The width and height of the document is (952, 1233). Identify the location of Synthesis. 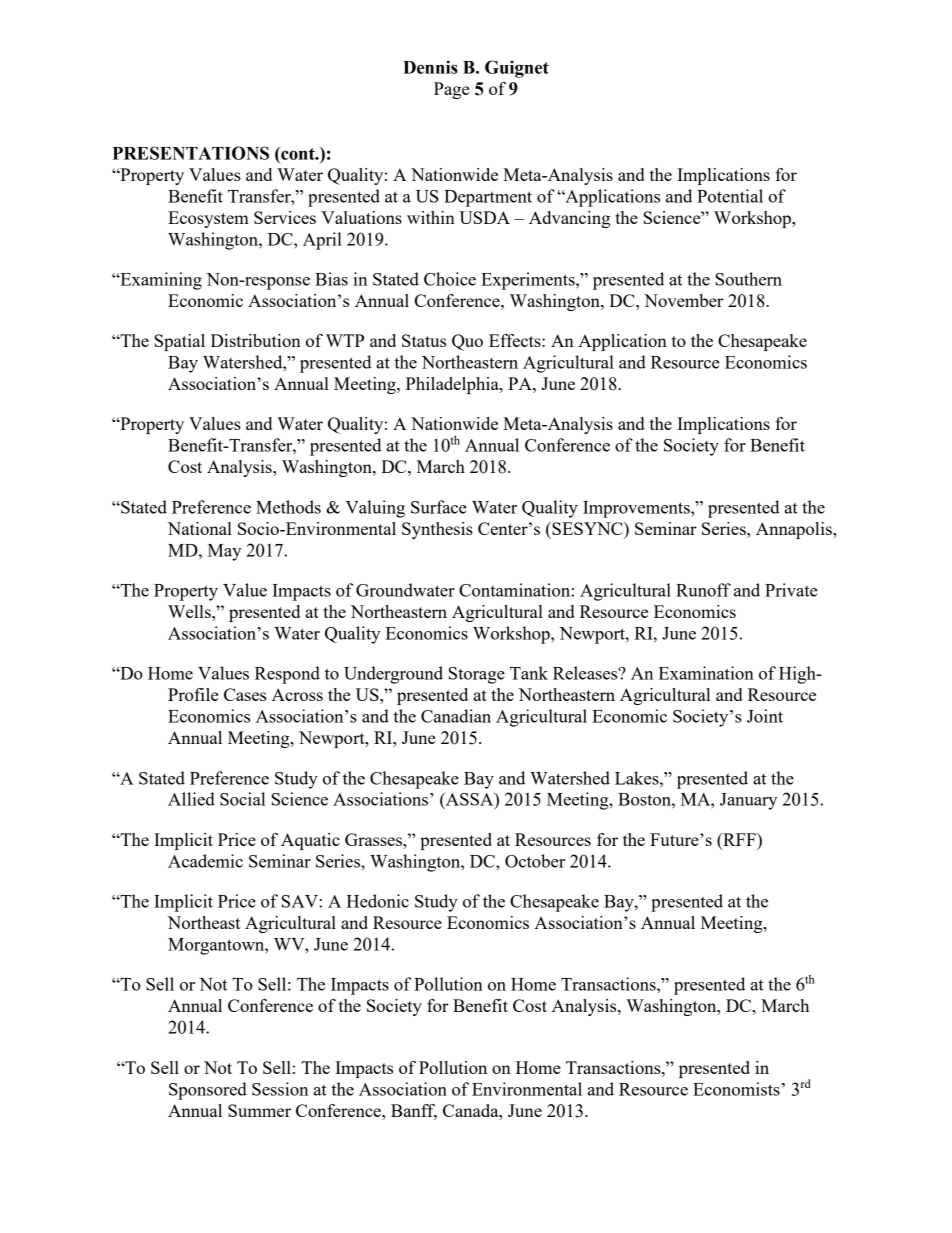
(437, 530).
